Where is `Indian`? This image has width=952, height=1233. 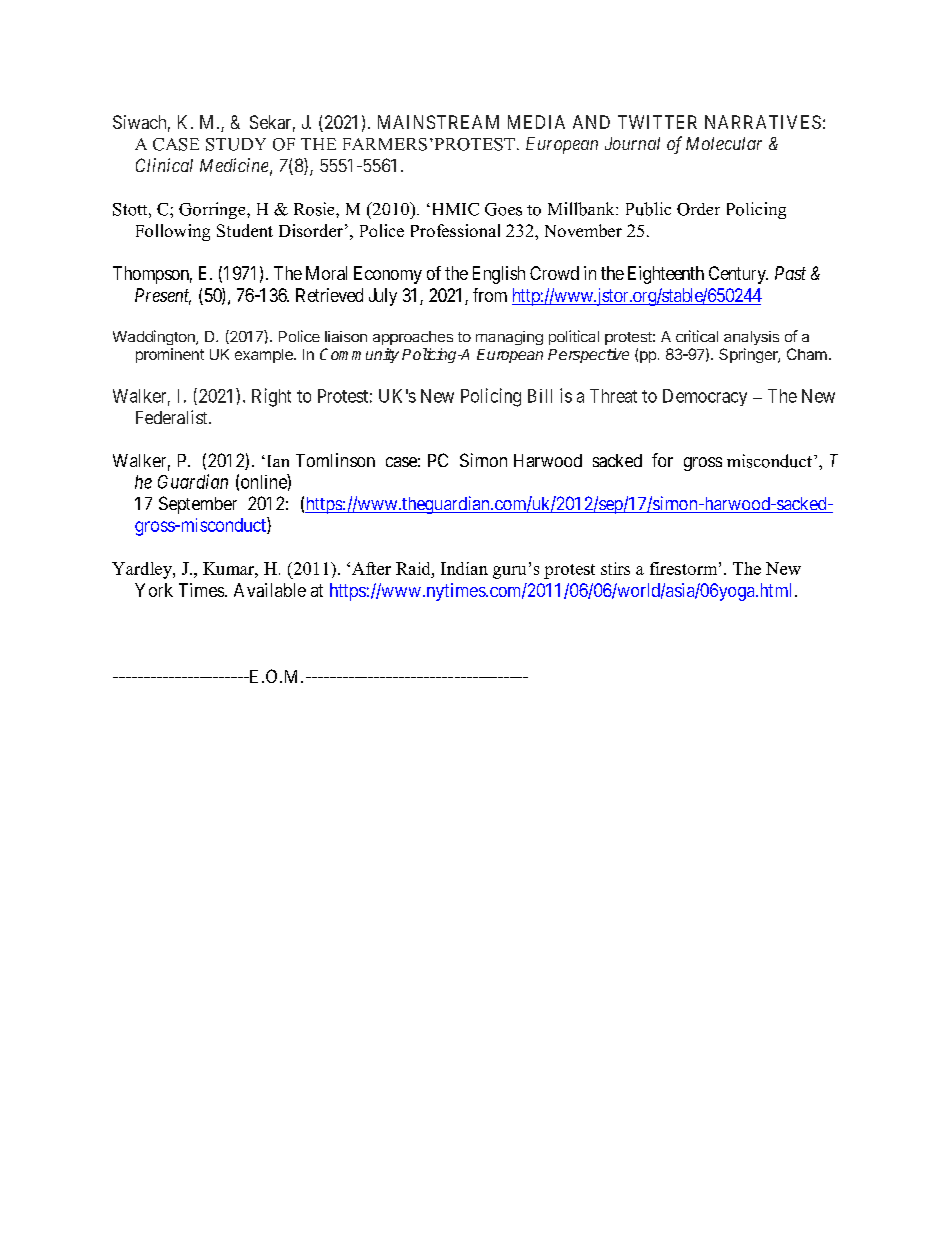
Indian is located at coordinates (464, 568).
